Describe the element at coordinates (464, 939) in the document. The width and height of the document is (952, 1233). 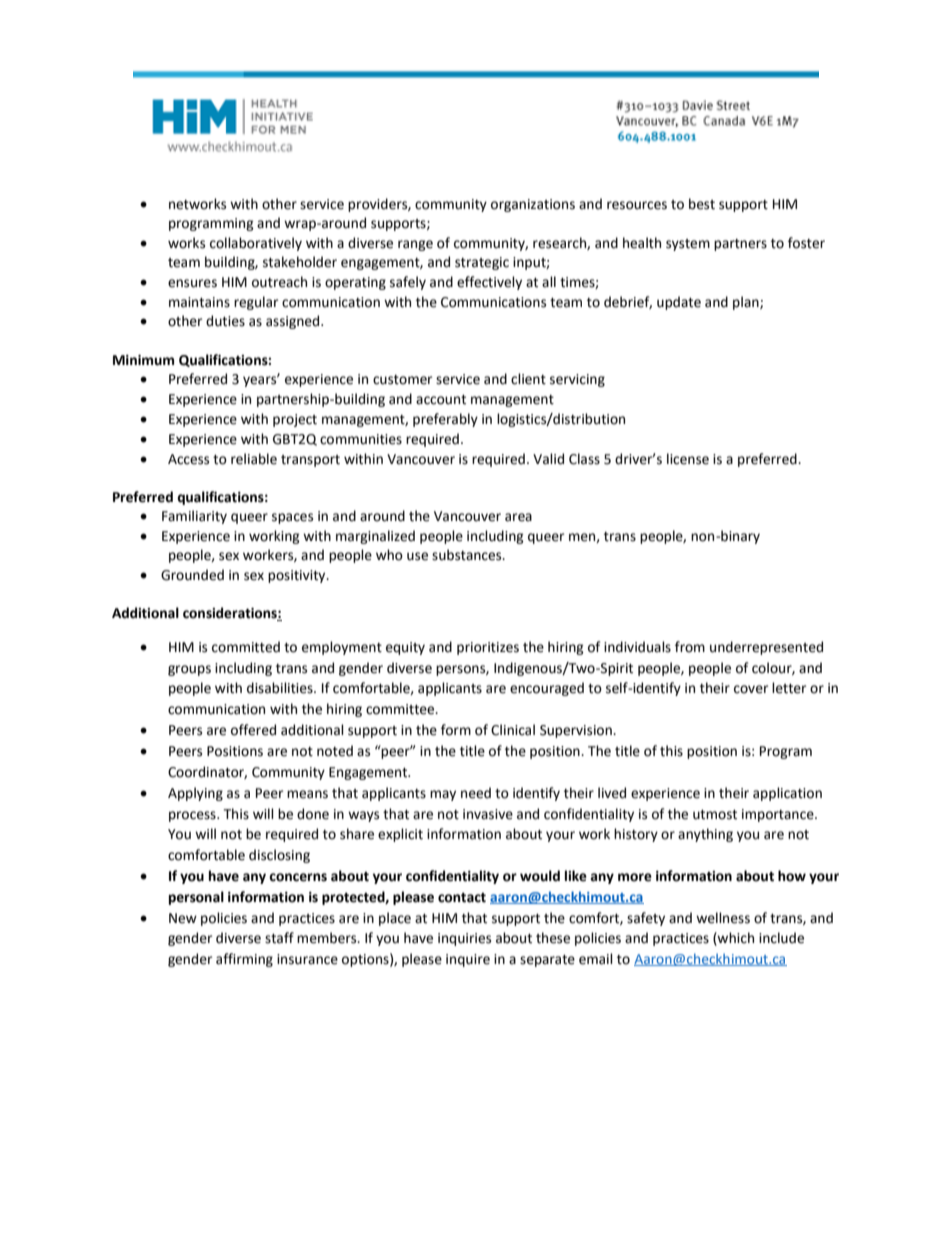
I see `inquiries` at that location.
